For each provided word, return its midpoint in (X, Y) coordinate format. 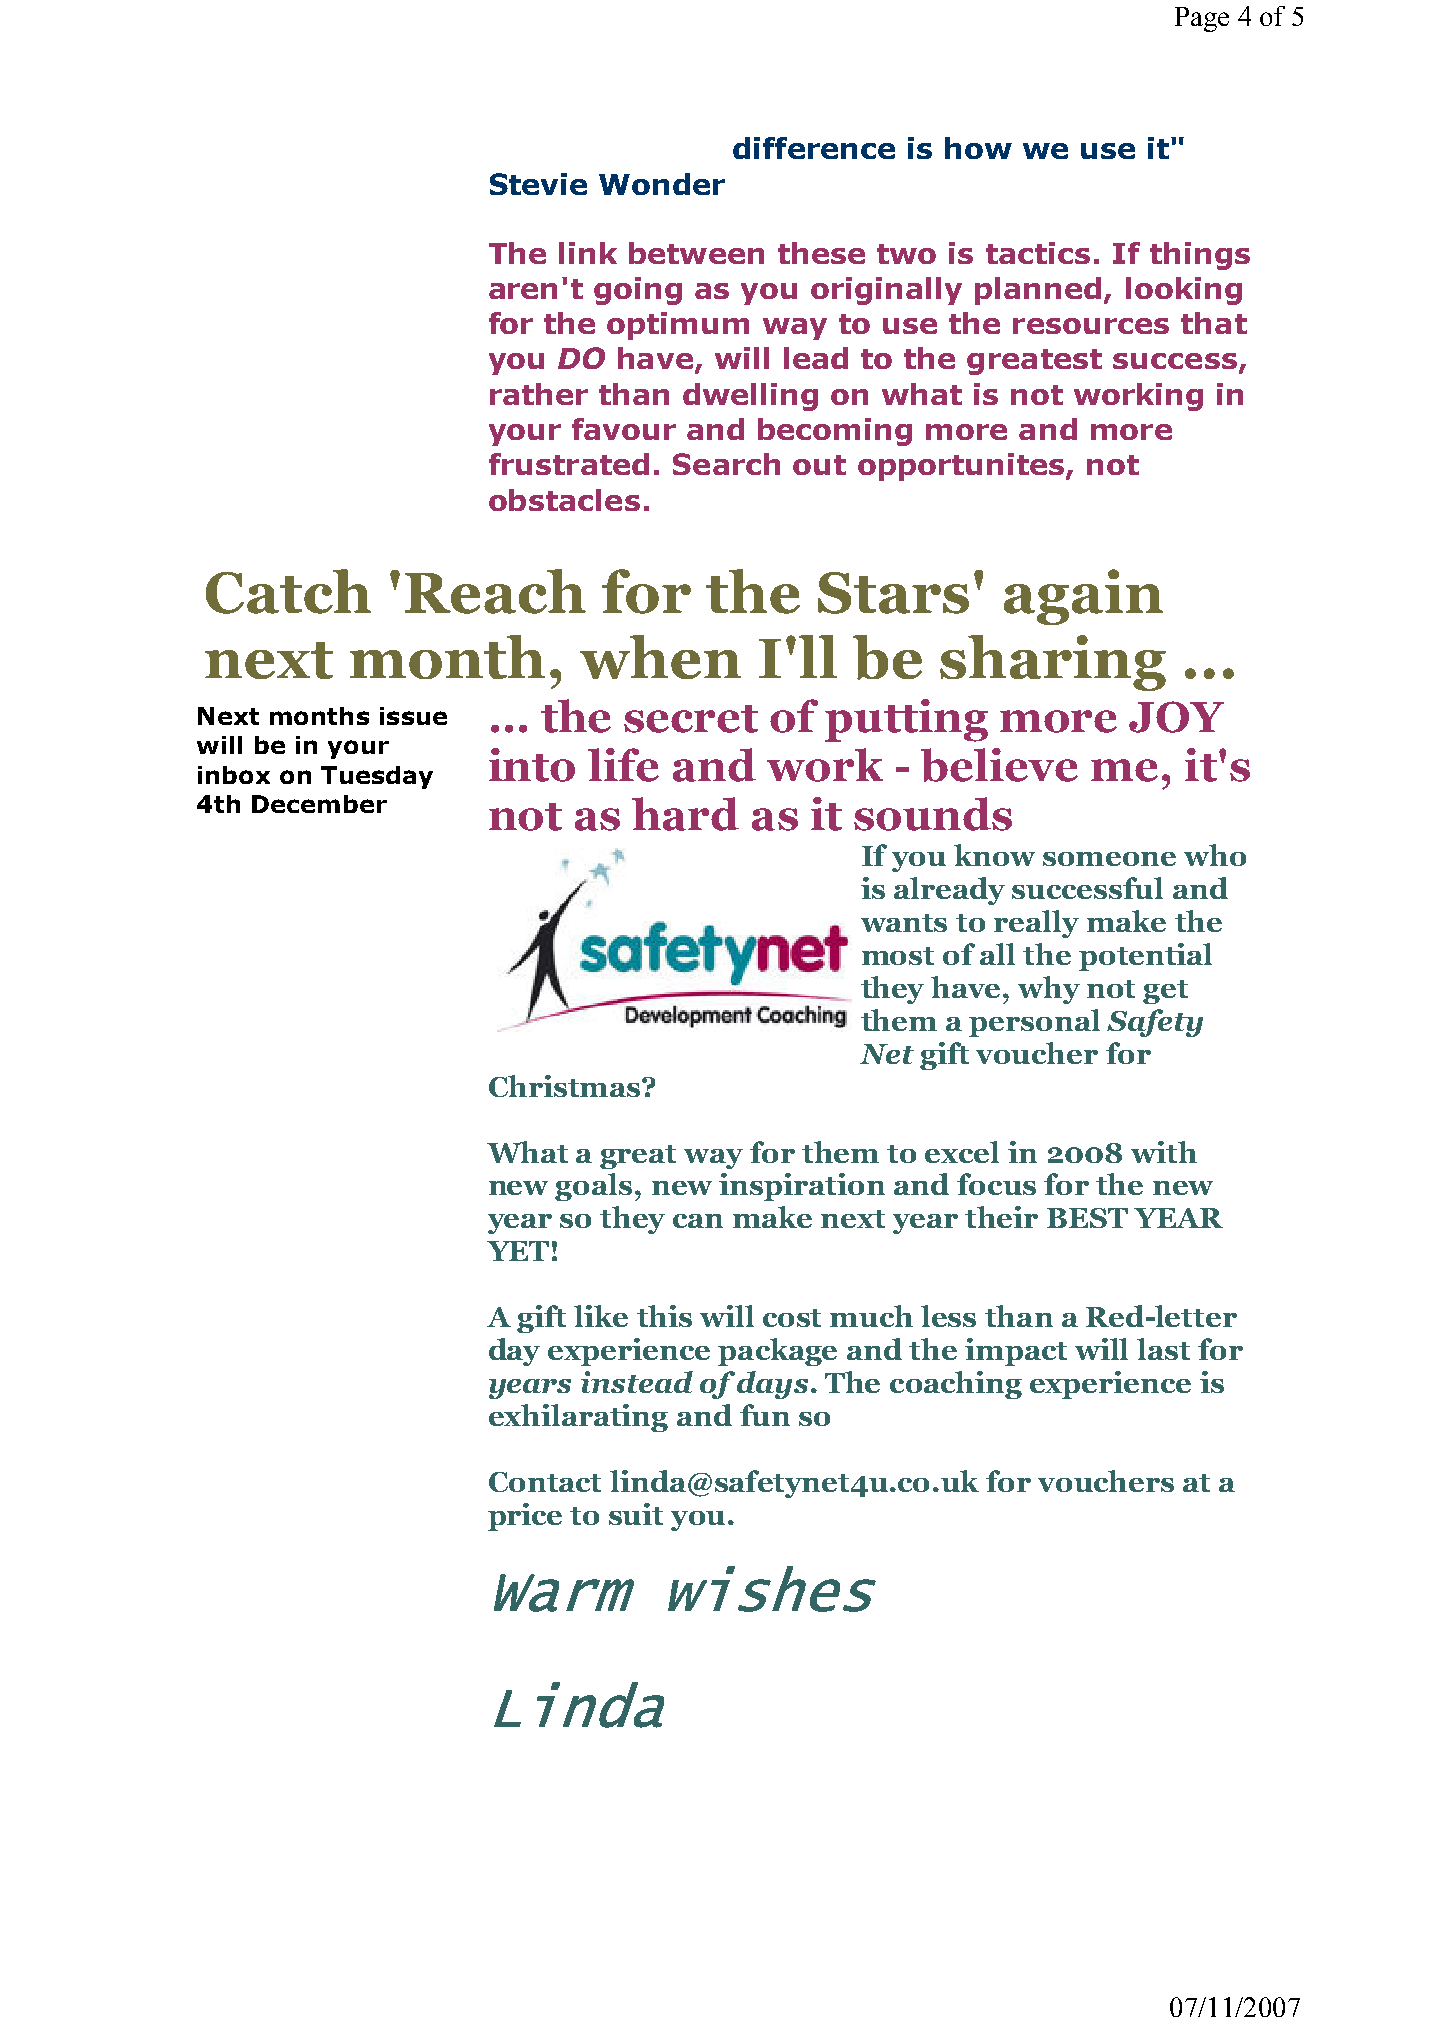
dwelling (750, 397)
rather (539, 394)
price (525, 1517)
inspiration (802, 1187)
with (1164, 1152)
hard (685, 814)
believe (999, 765)
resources (1091, 326)
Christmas (566, 1086)
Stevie (538, 184)
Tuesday (377, 777)
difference (814, 148)
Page (1202, 19)
